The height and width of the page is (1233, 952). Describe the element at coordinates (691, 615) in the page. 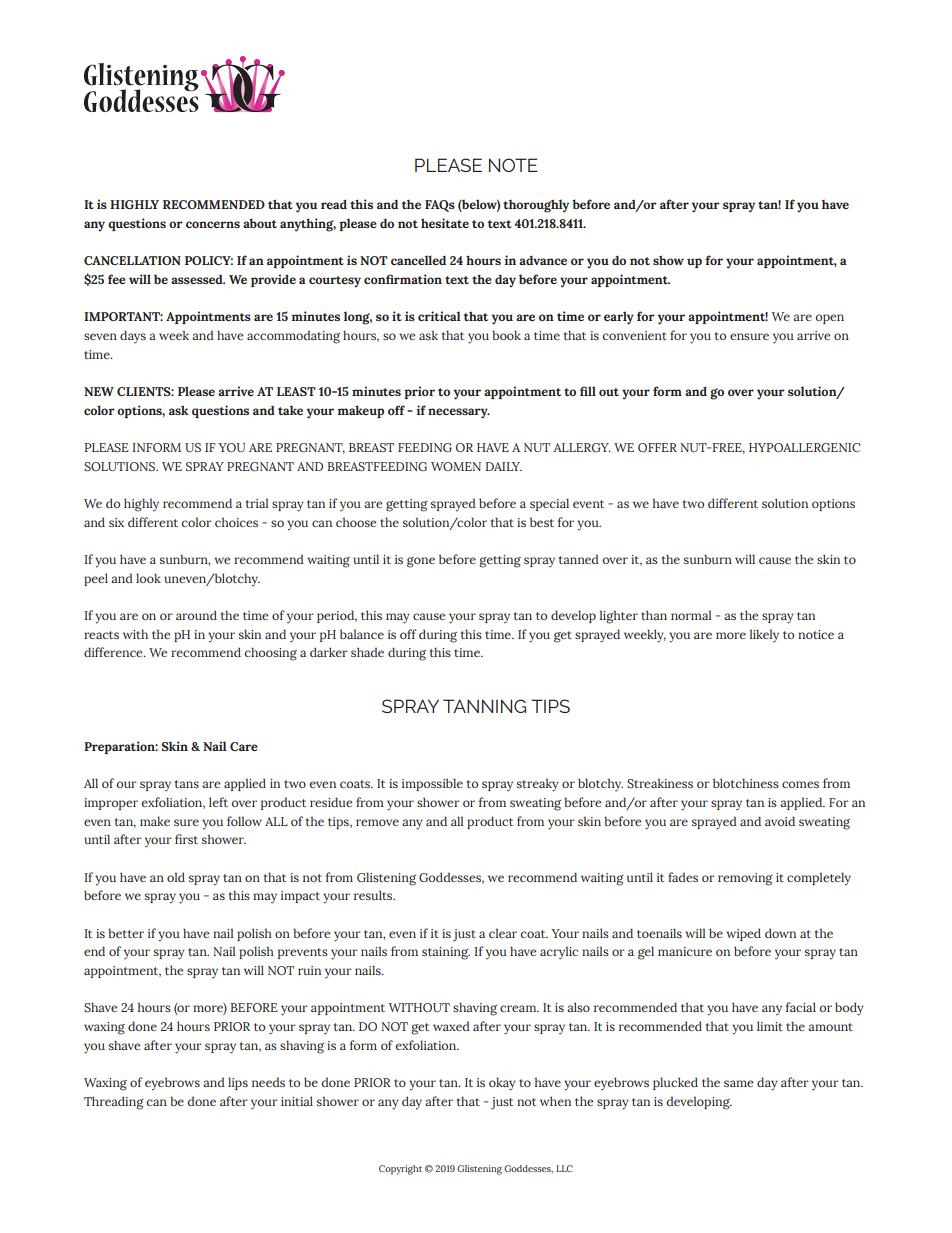

I see `normal` at that location.
